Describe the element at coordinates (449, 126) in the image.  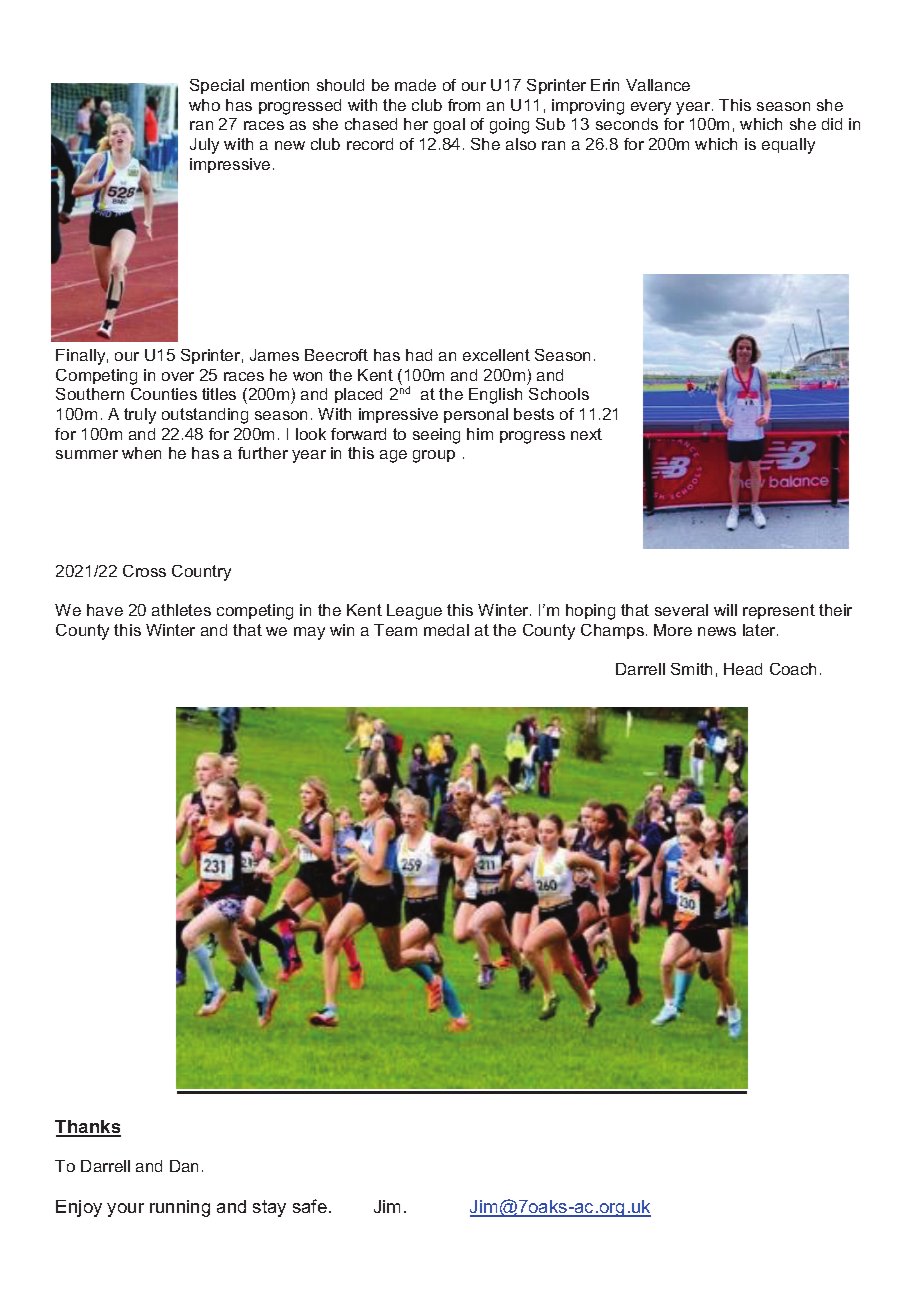
I see `goal` at that location.
